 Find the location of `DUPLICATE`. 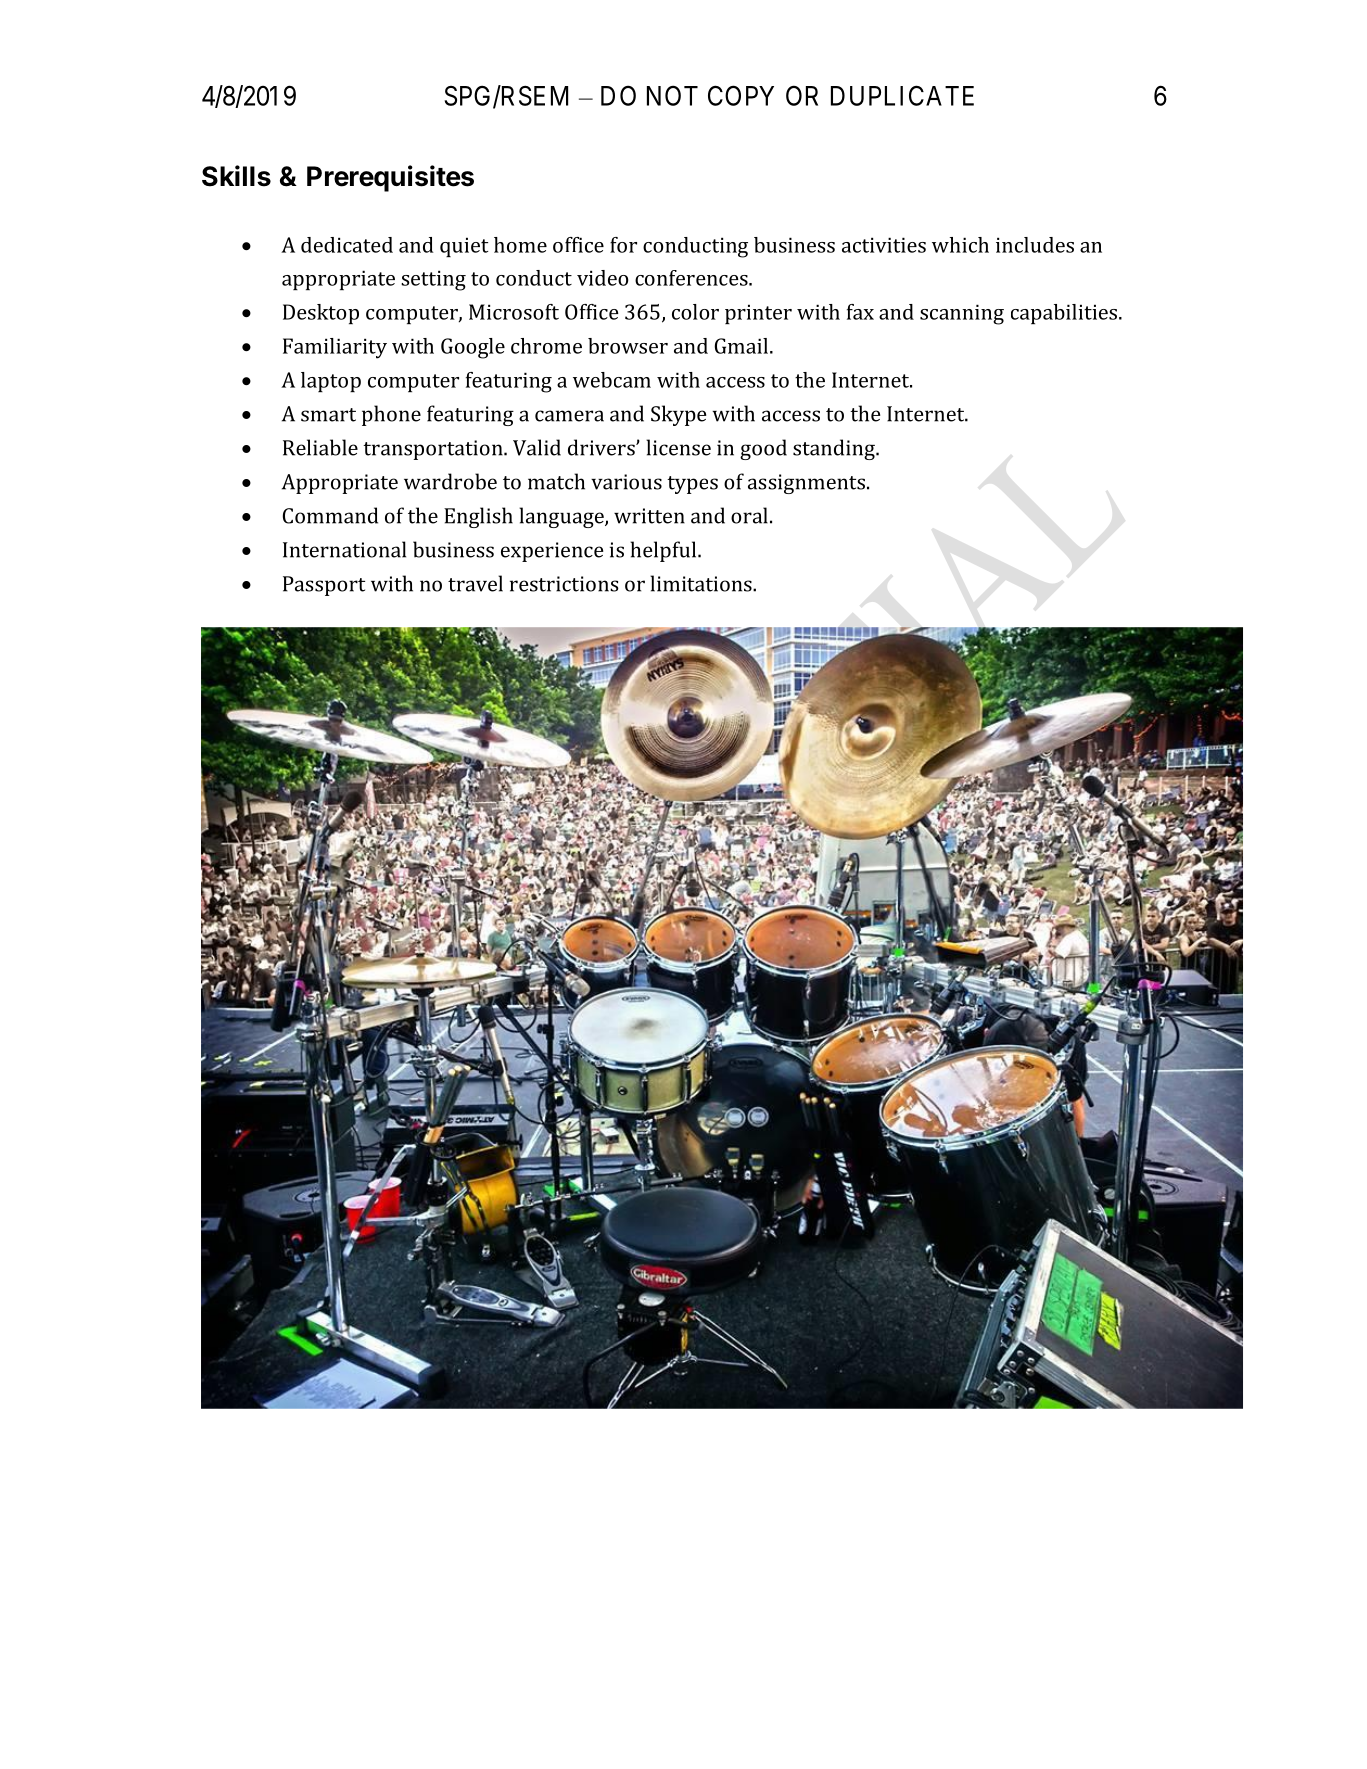

DUPLICATE is located at coordinates (902, 95).
